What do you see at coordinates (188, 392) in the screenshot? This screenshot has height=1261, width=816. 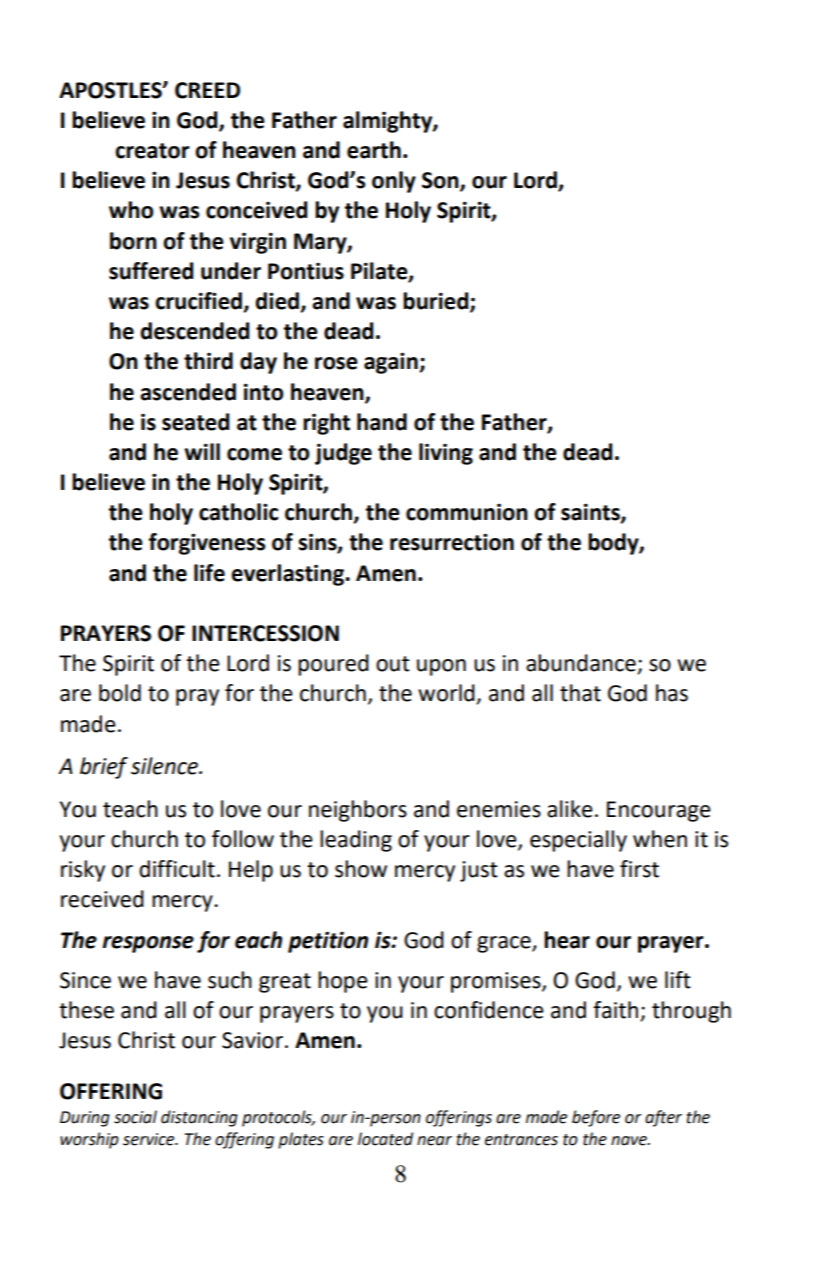 I see `ascended` at bounding box center [188, 392].
